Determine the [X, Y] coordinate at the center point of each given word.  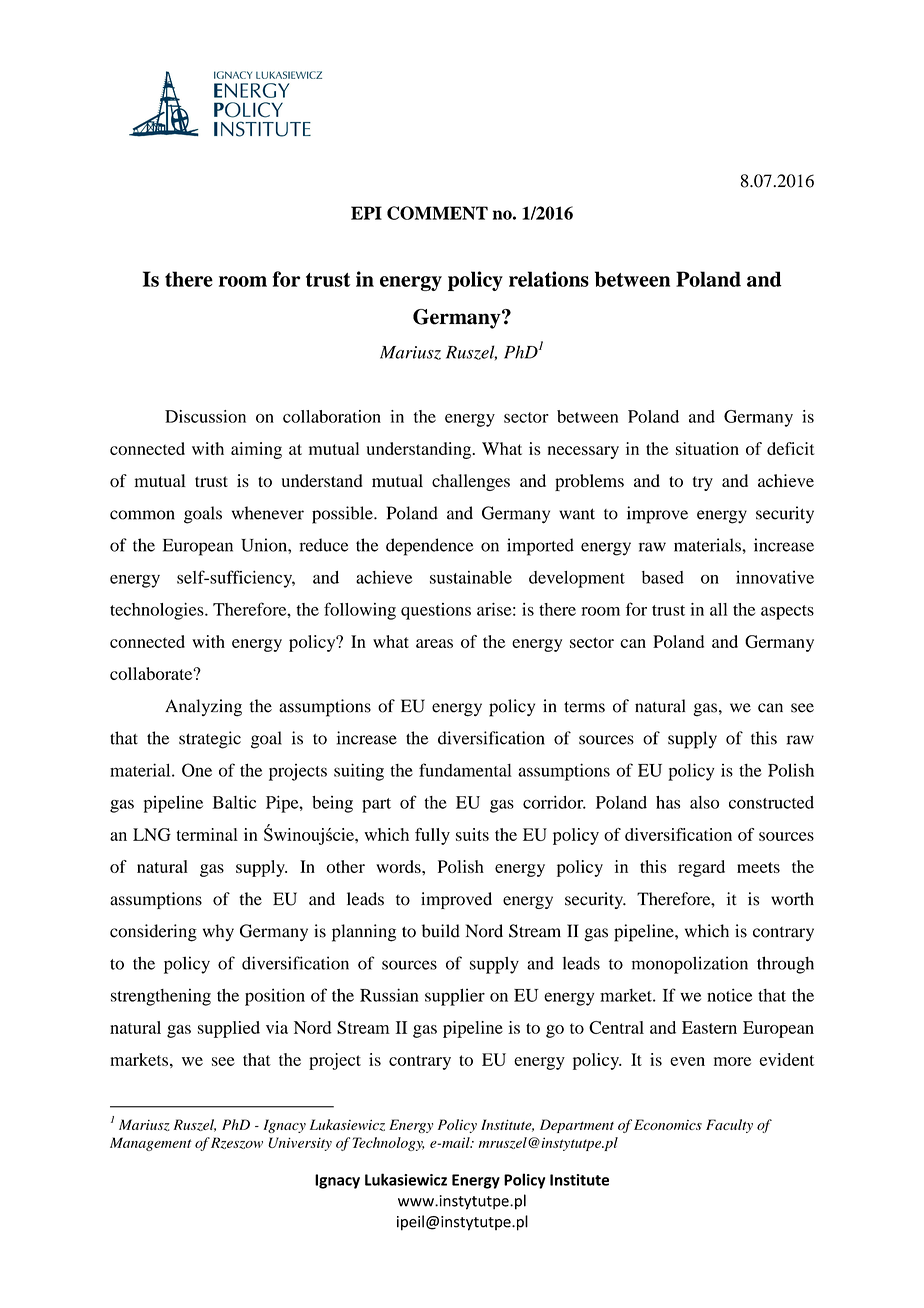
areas [434, 643]
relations [549, 279]
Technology [388, 1144]
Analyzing [203, 708]
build [441, 931]
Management [151, 1144]
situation [707, 448]
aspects [787, 612]
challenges [471, 482]
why [218, 932]
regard [701, 868]
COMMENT [437, 213]
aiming [256, 450]
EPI [366, 213]
